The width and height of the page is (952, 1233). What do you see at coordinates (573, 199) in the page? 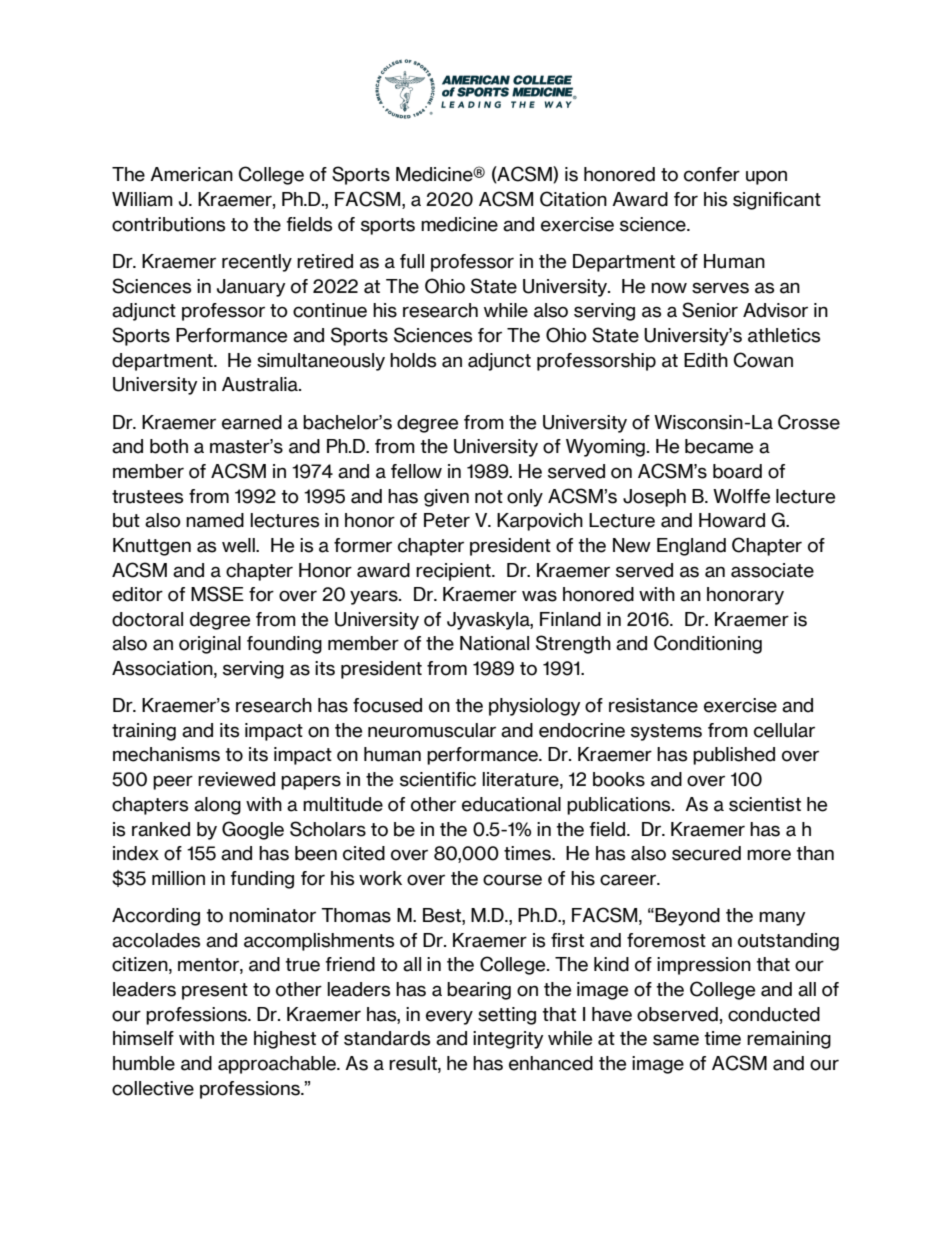
I see `Citation` at bounding box center [573, 199].
